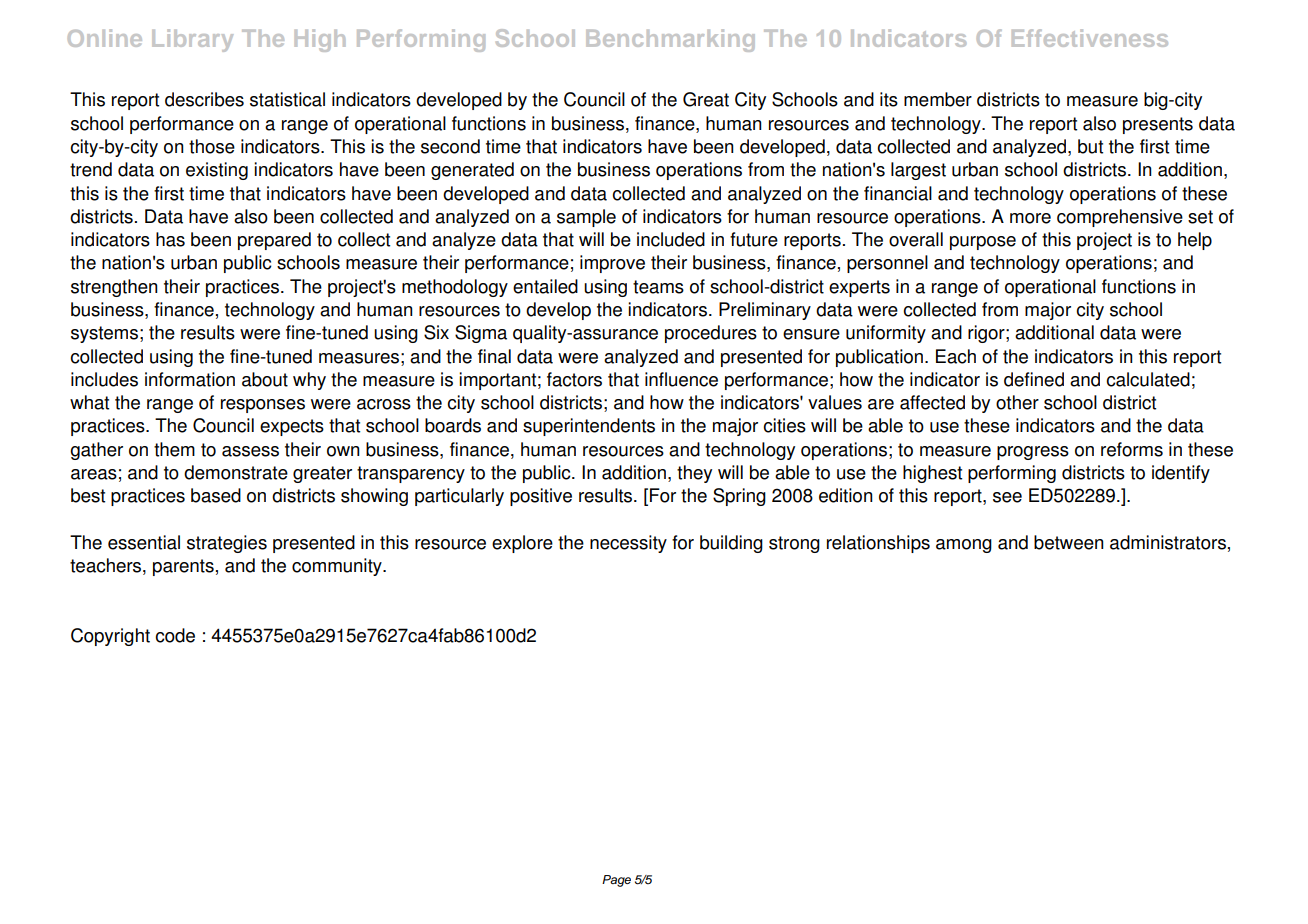  Describe the element at coordinates (192, 40) in the screenshot. I see `Library` at that location.
